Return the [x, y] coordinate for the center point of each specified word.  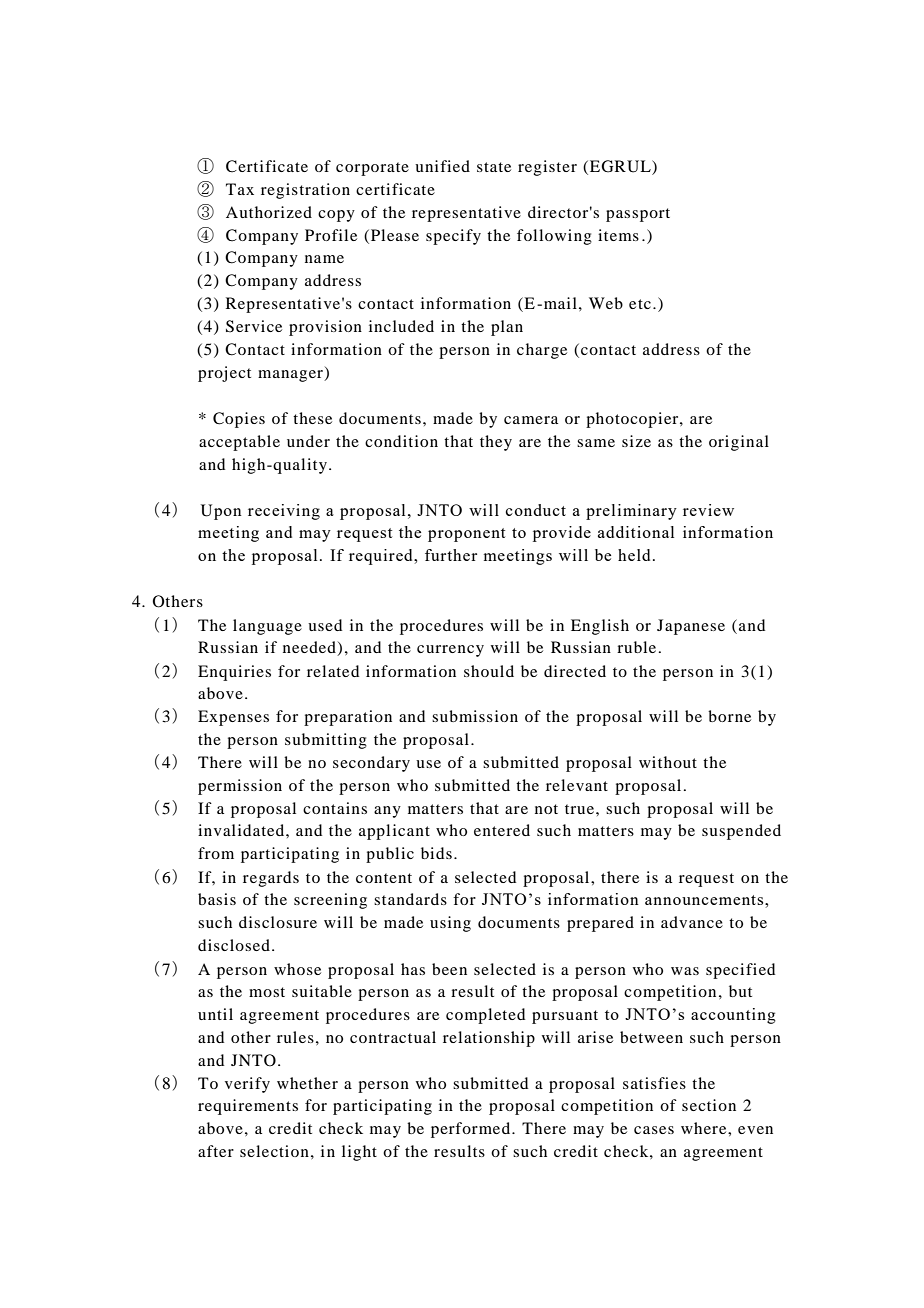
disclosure [278, 922]
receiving [284, 512]
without [668, 762]
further [451, 555]
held [634, 555]
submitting [326, 741]
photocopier [633, 420]
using [450, 924]
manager [292, 376]
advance [692, 922]
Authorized [269, 212]
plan [507, 328]
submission [475, 716]
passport [638, 215]
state [494, 167]
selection [274, 1151]
